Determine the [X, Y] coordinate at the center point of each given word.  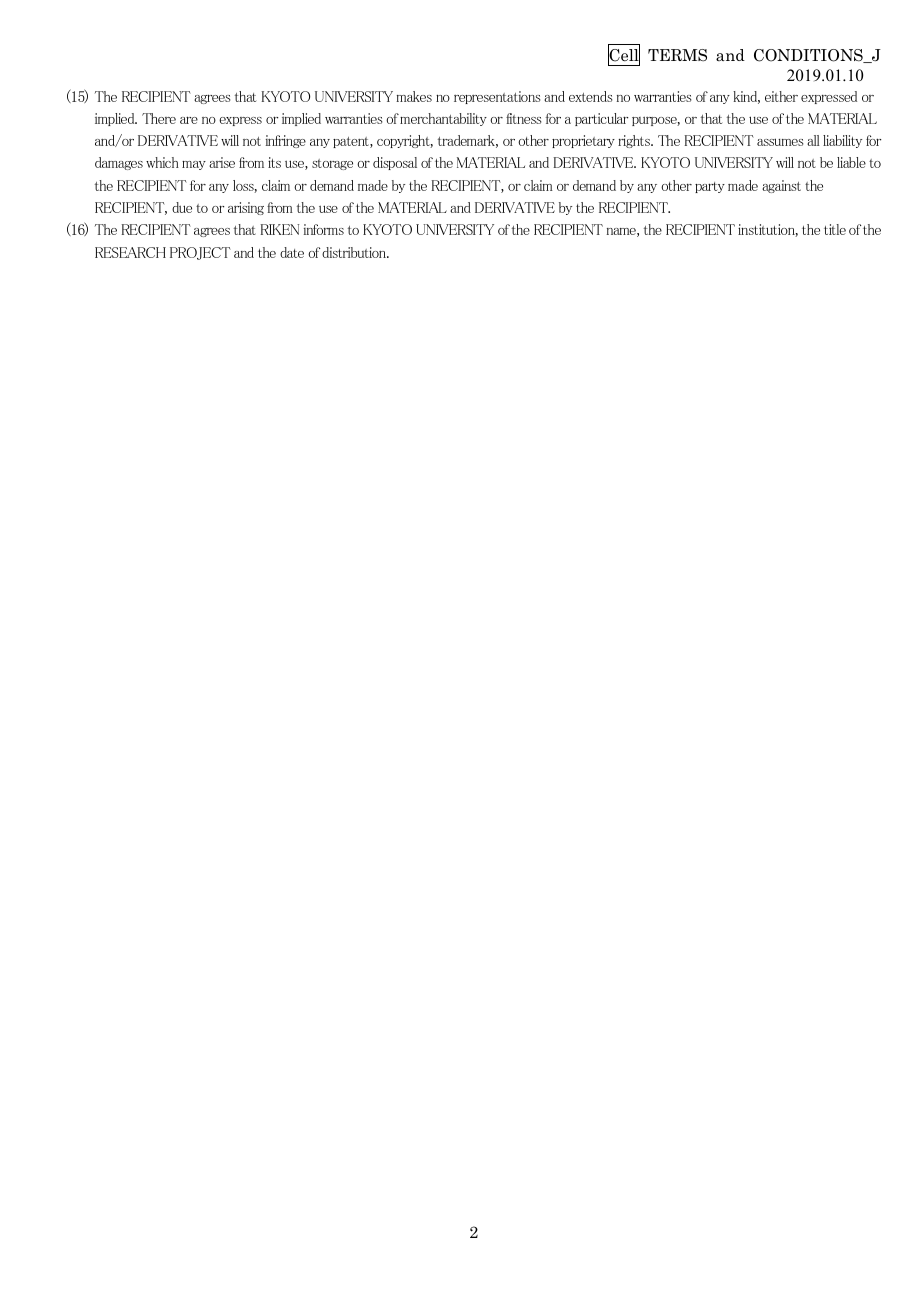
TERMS [677, 55]
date [292, 252]
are [189, 120]
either [781, 96]
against [781, 186]
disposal [395, 163]
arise [222, 162]
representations [497, 97]
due [182, 207]
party [710, 187]
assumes [780, 142]
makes [414, 96]
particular [601, 119]
